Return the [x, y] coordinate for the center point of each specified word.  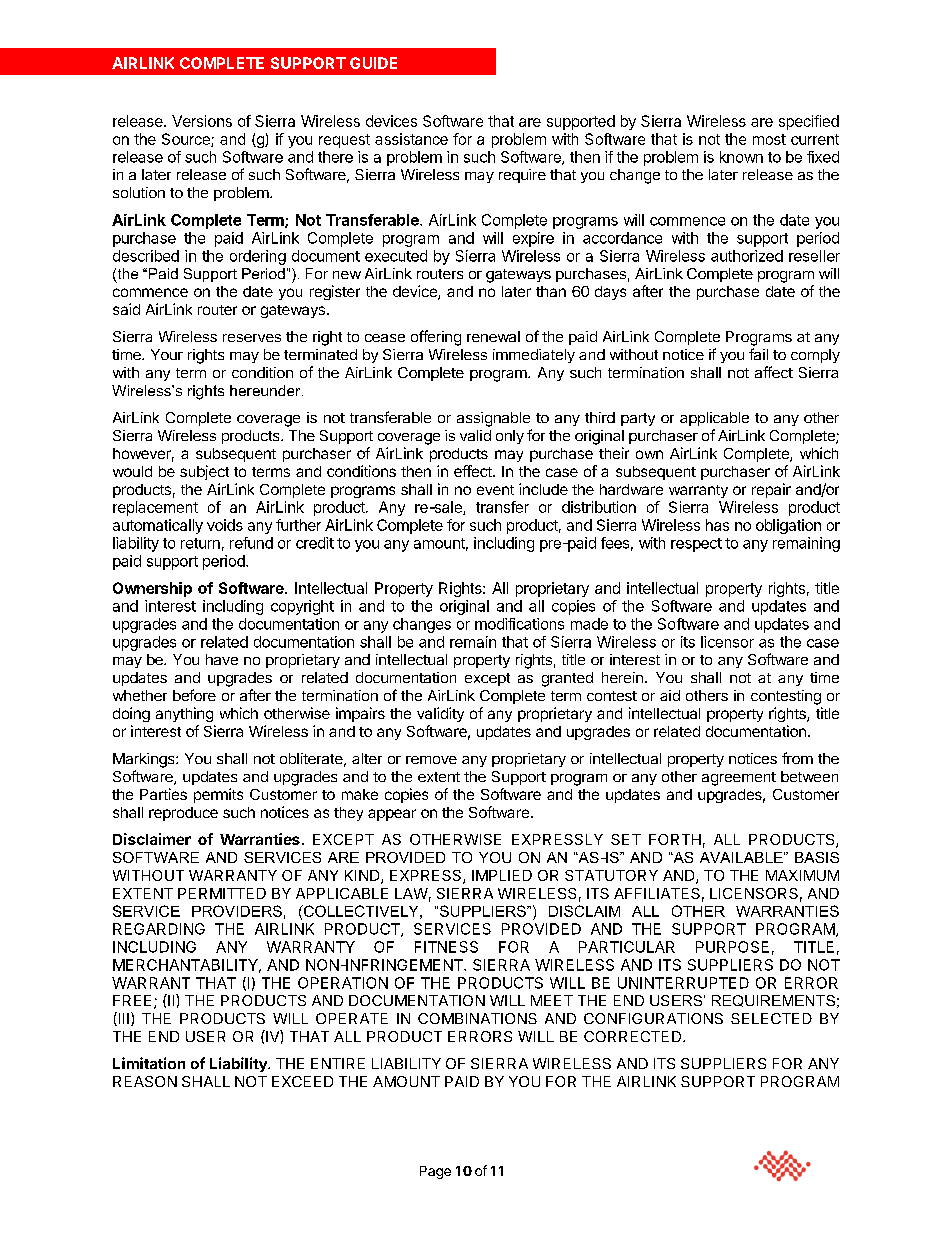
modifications [519, 624]
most [769, 139]
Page [435, 1172]
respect [696, 545]
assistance [411, 139]
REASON [145, 1081]
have [222, 659]
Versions [202, 121]
